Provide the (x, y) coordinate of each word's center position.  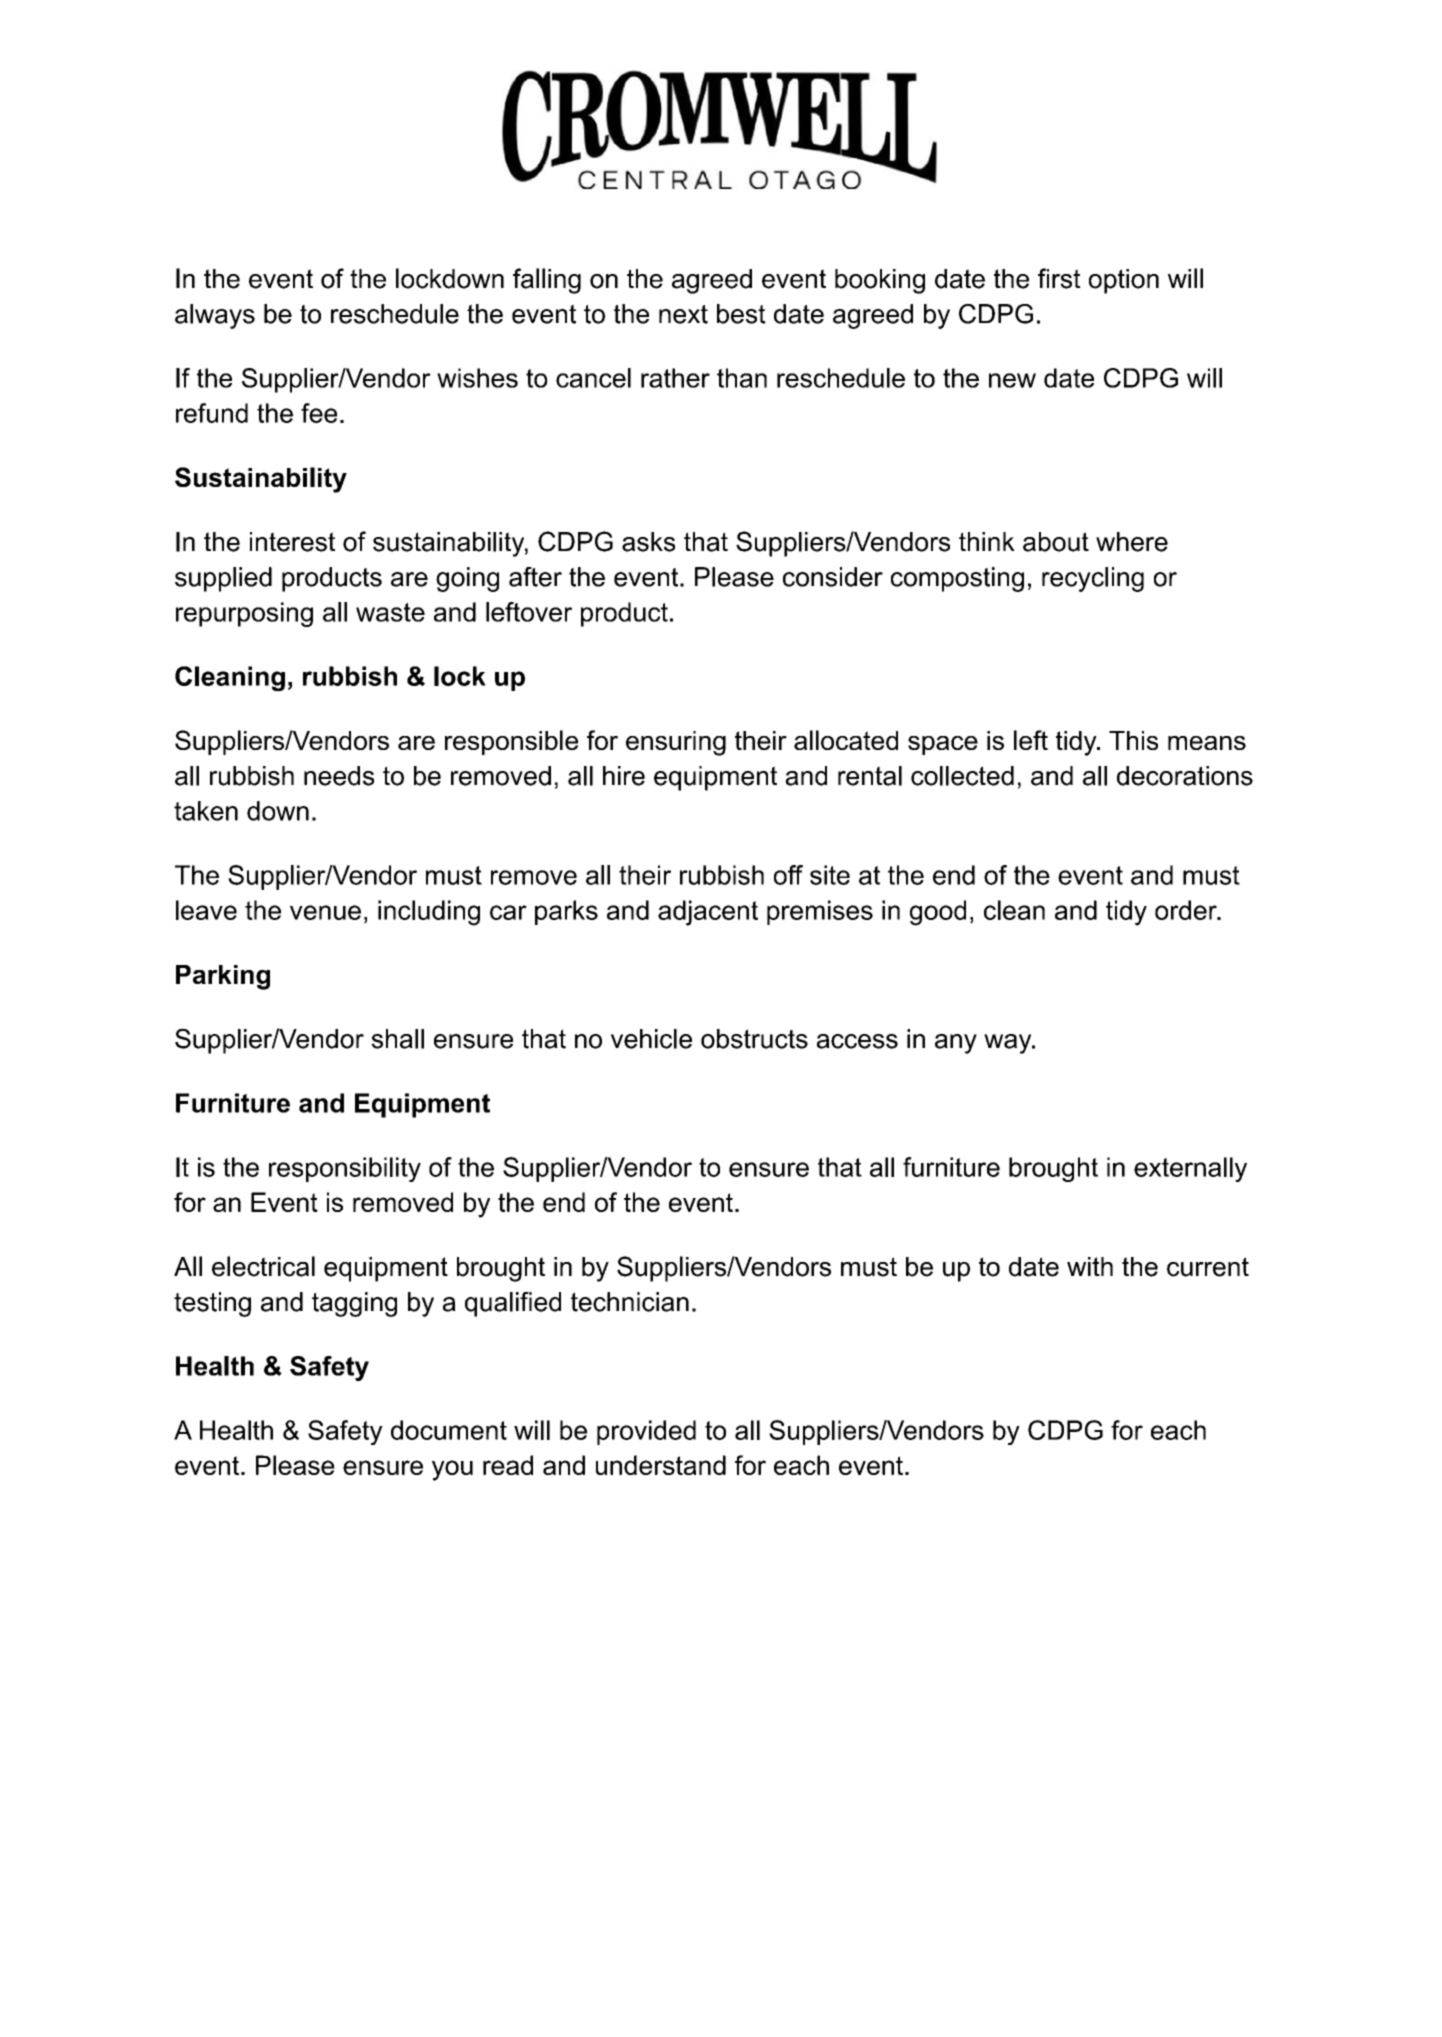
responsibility (345, 1169)
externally (1190, 1169)
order (1187, 910)
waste (390, 612)
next (683, 314)
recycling (1093, 579)
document (449, 1430)
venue (325, 912)
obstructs (754, 1039)
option (1124, 281)
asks (648, 542)
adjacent (708, 913)
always (215, 316)
